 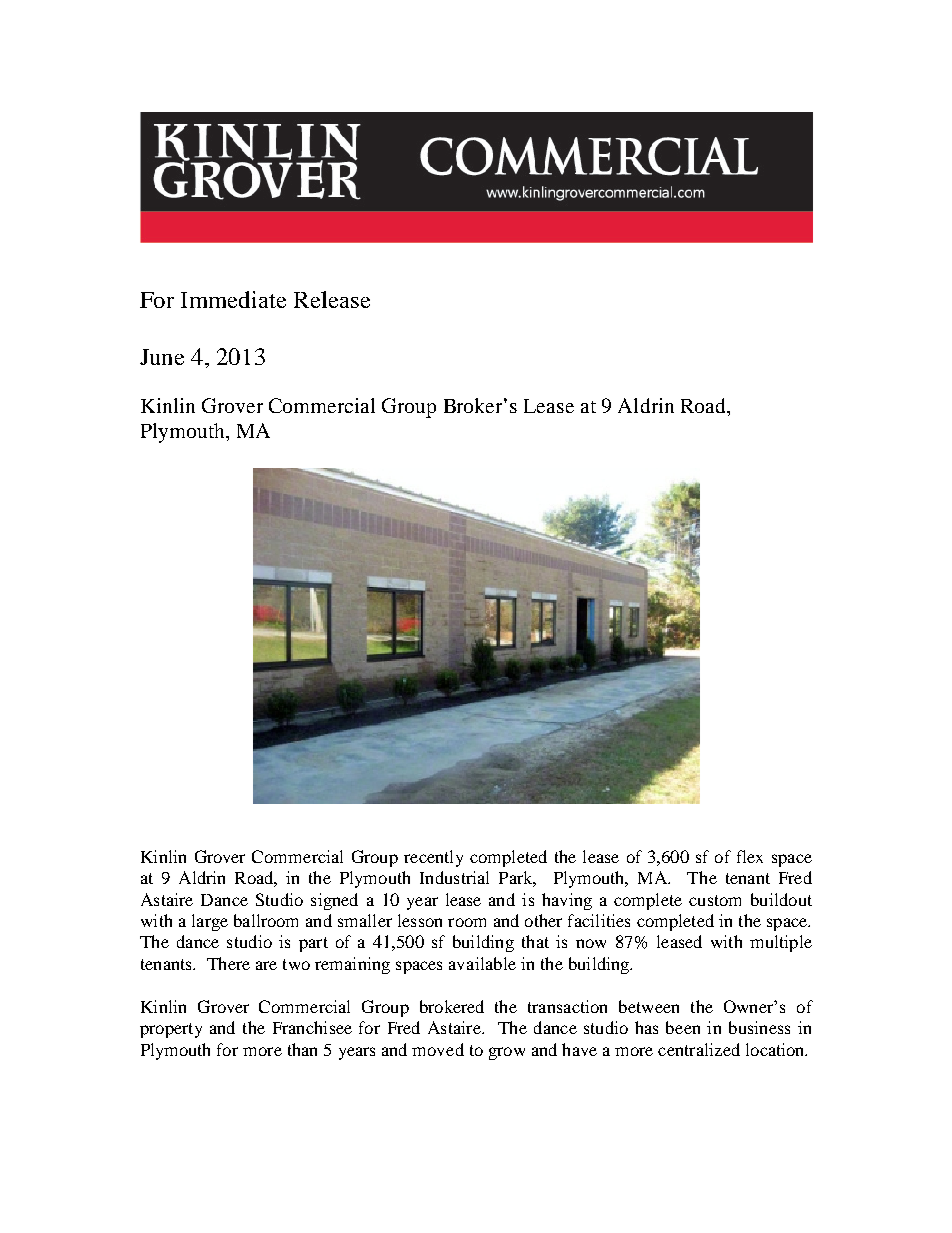 I want to click on Immediate, so click(x=233, y=299).
